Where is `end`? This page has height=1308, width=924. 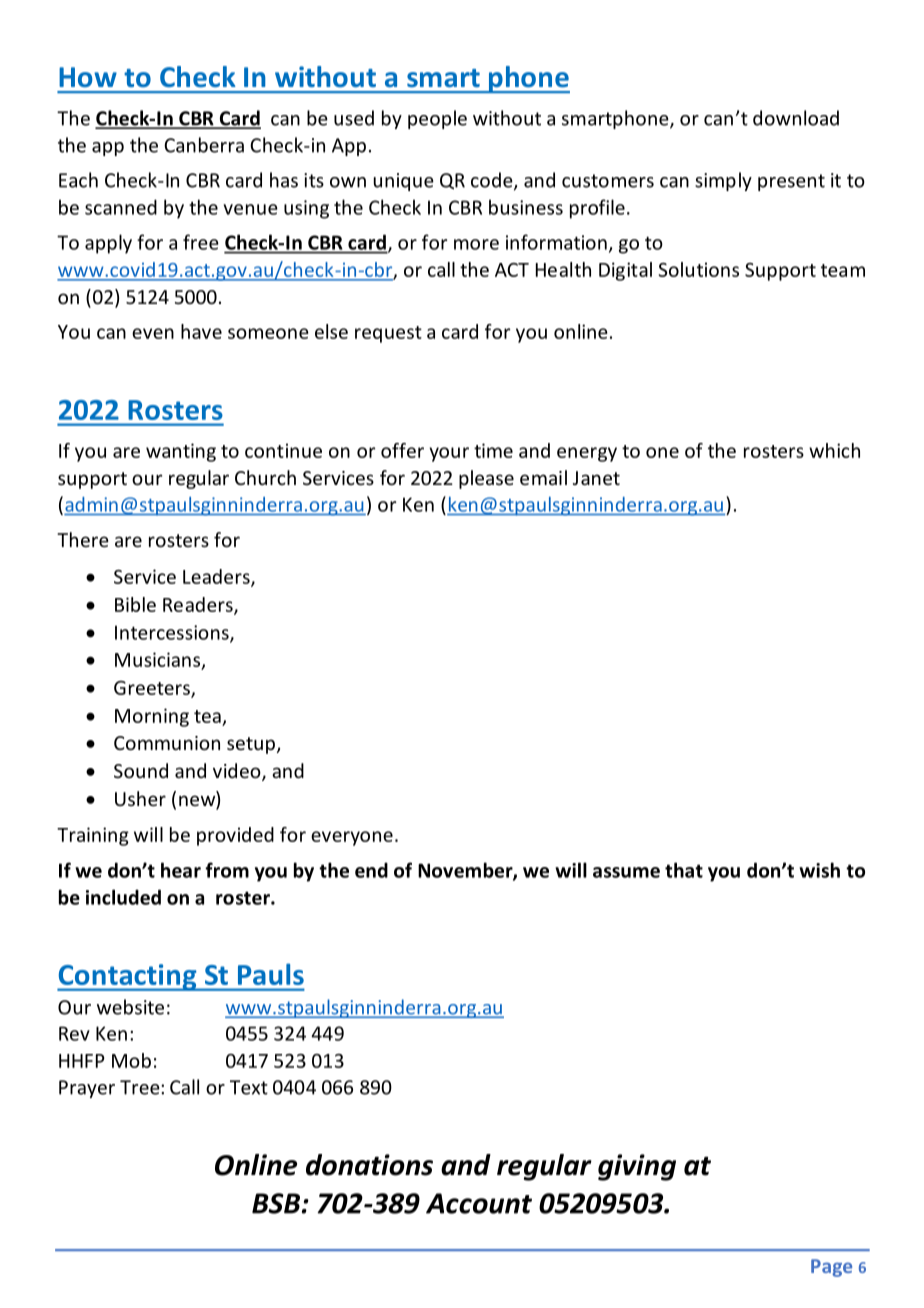
end is located at coordinates (371, 870).
